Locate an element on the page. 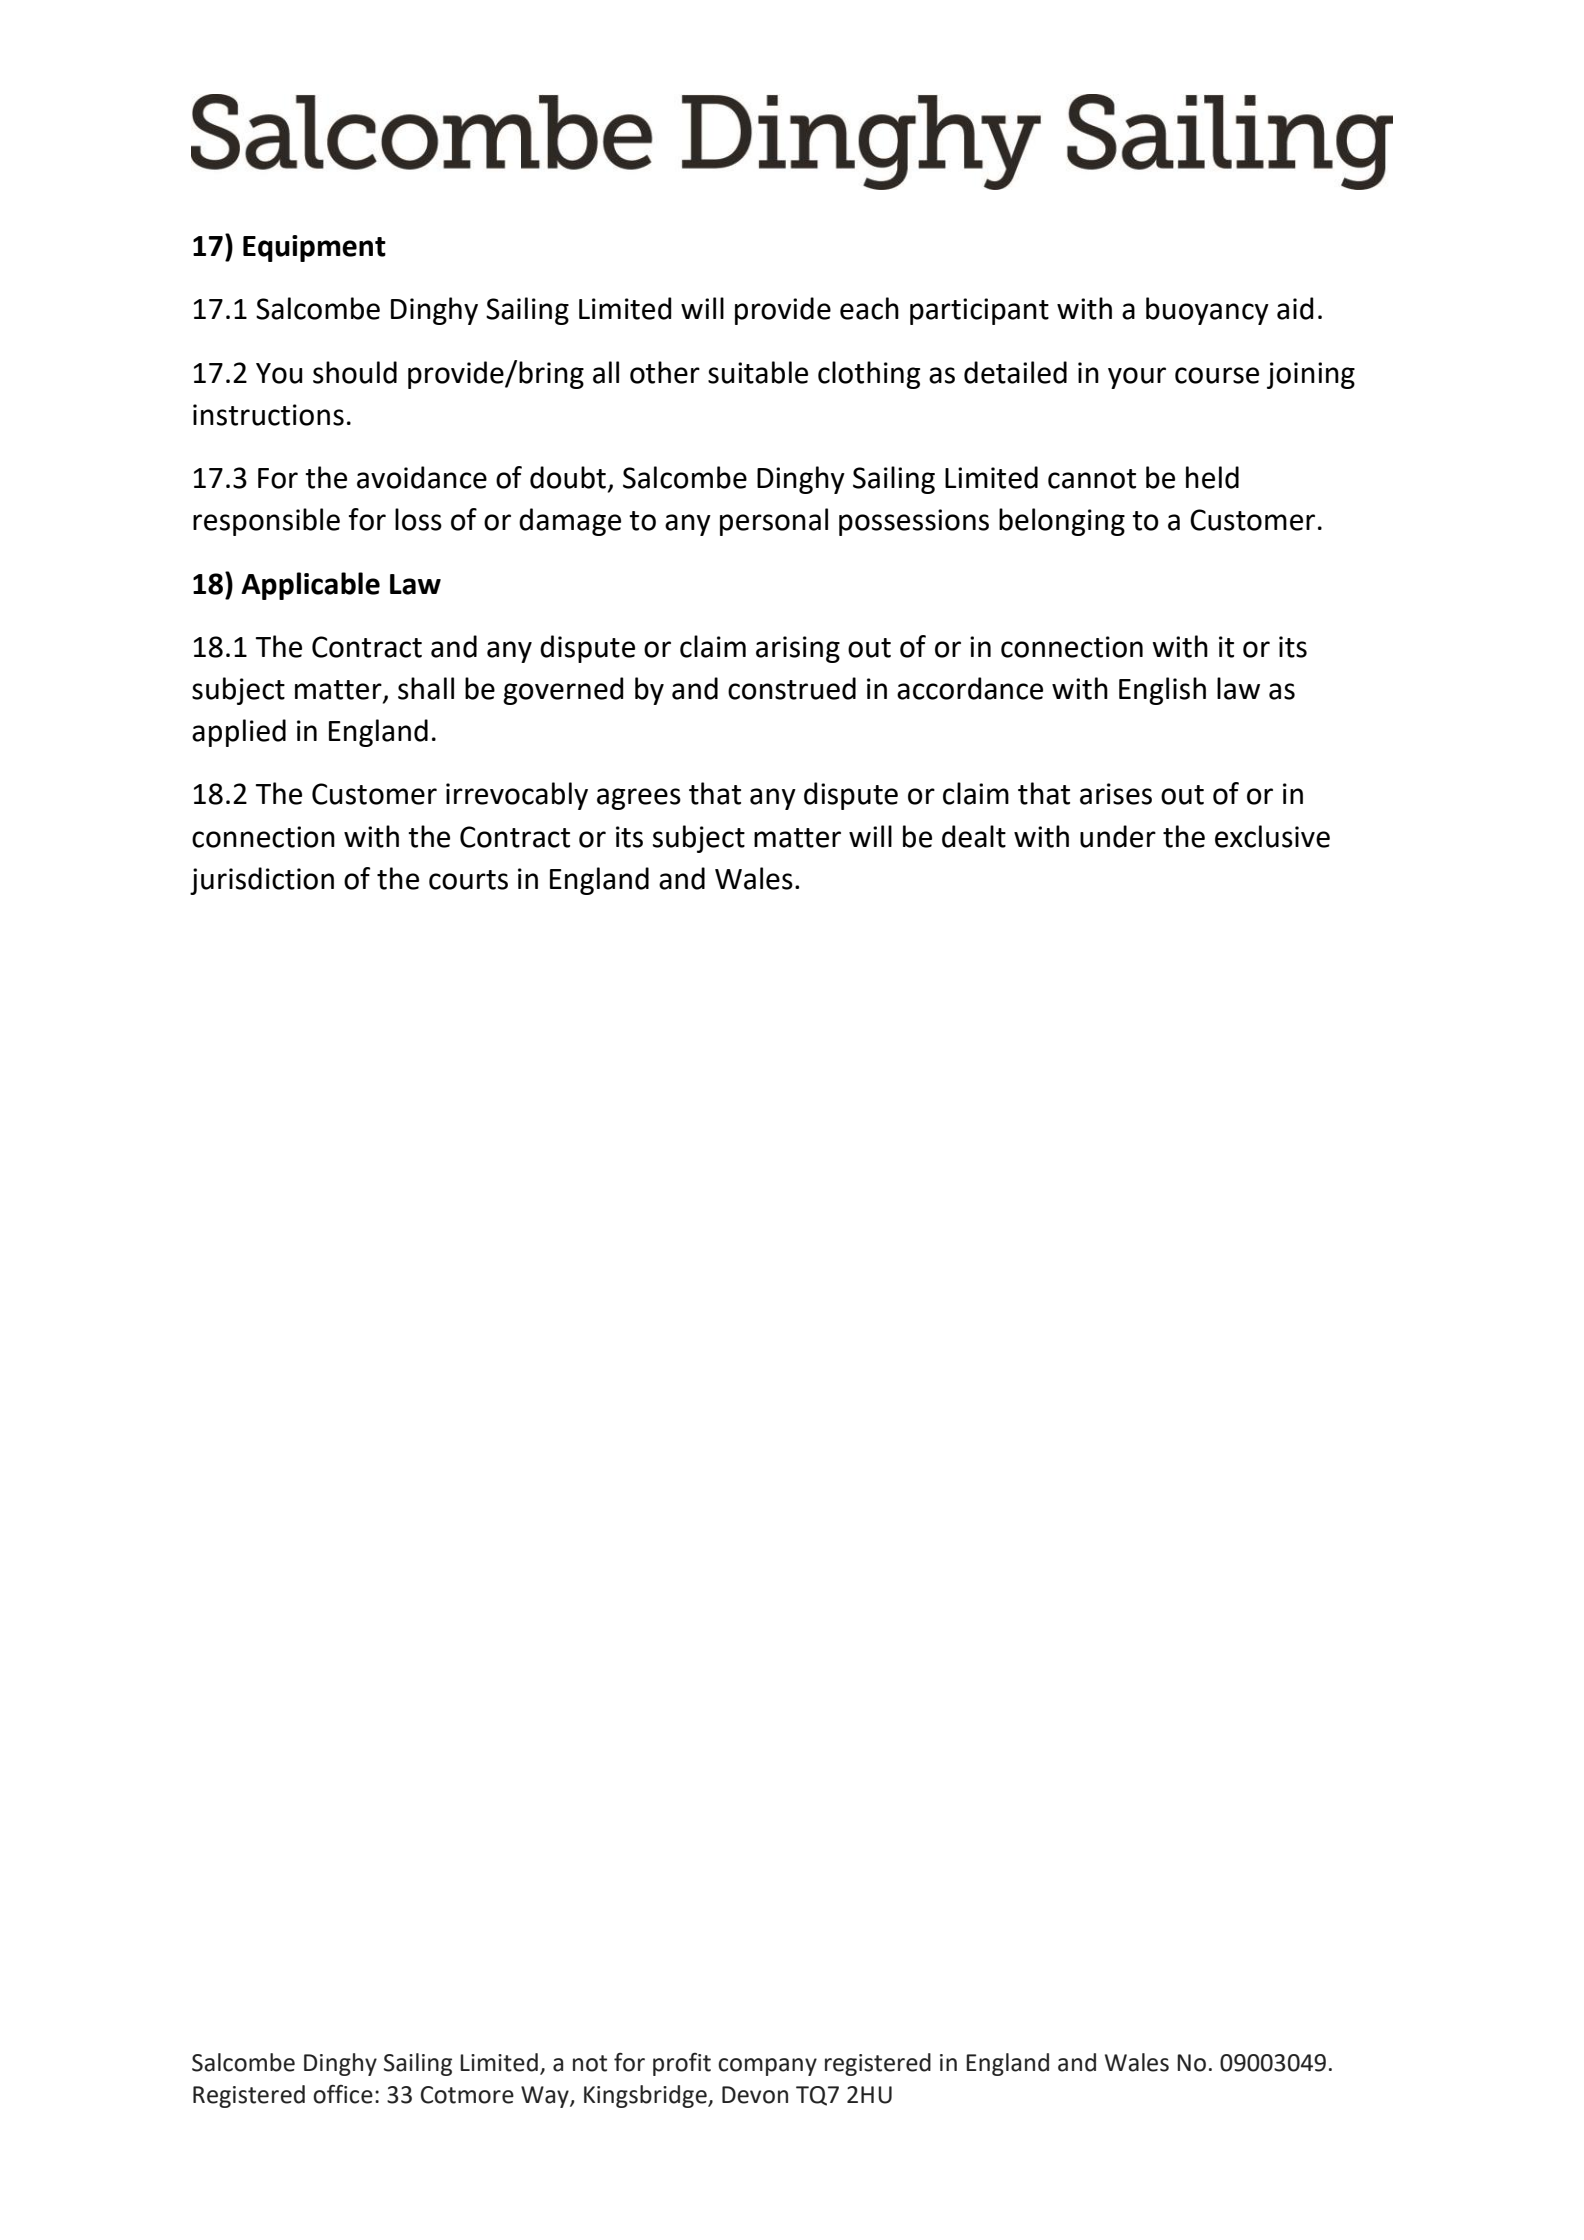  buoyancy is located at coordinates (1207, 311).
